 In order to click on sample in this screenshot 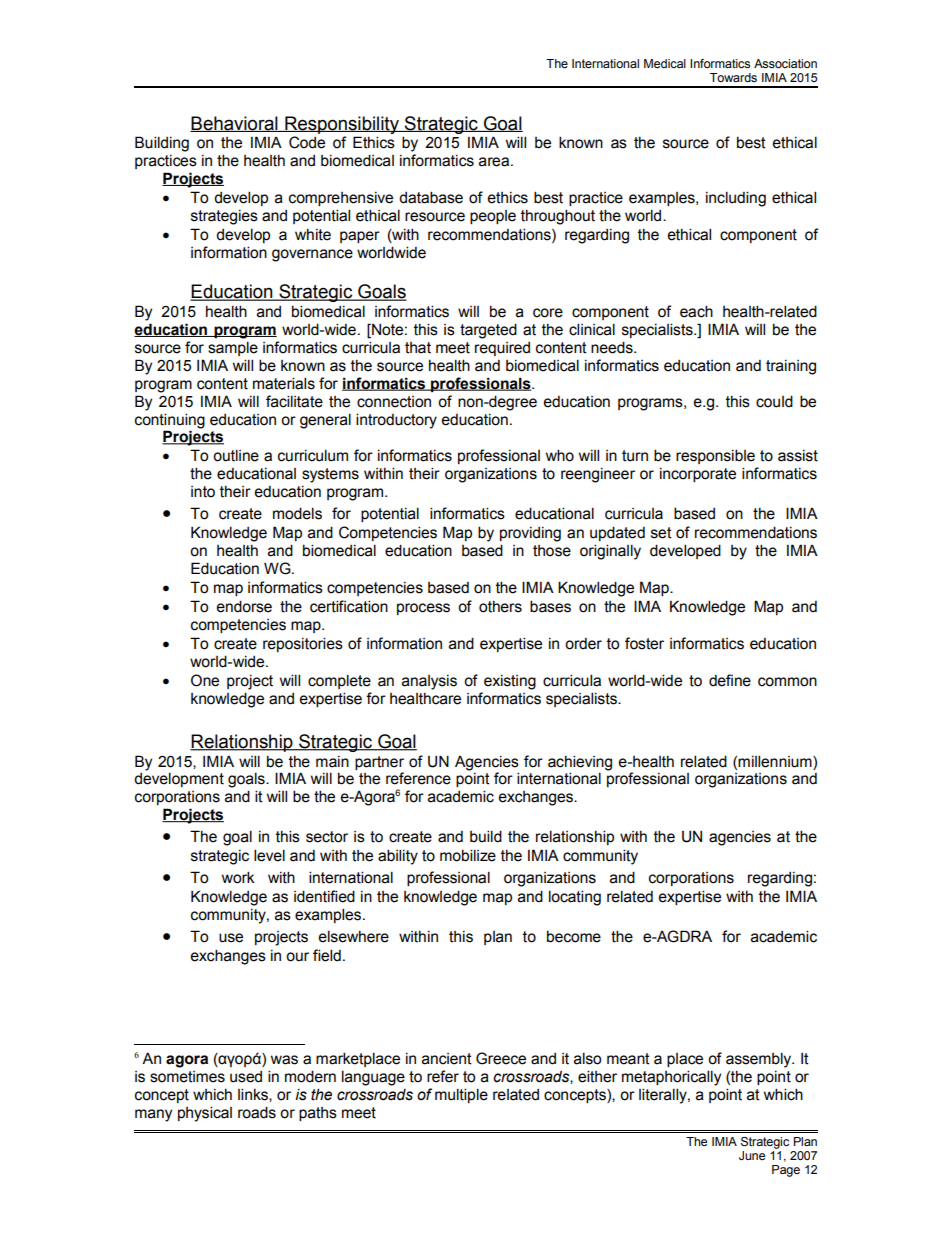, I will do `click(233, 348)`.
